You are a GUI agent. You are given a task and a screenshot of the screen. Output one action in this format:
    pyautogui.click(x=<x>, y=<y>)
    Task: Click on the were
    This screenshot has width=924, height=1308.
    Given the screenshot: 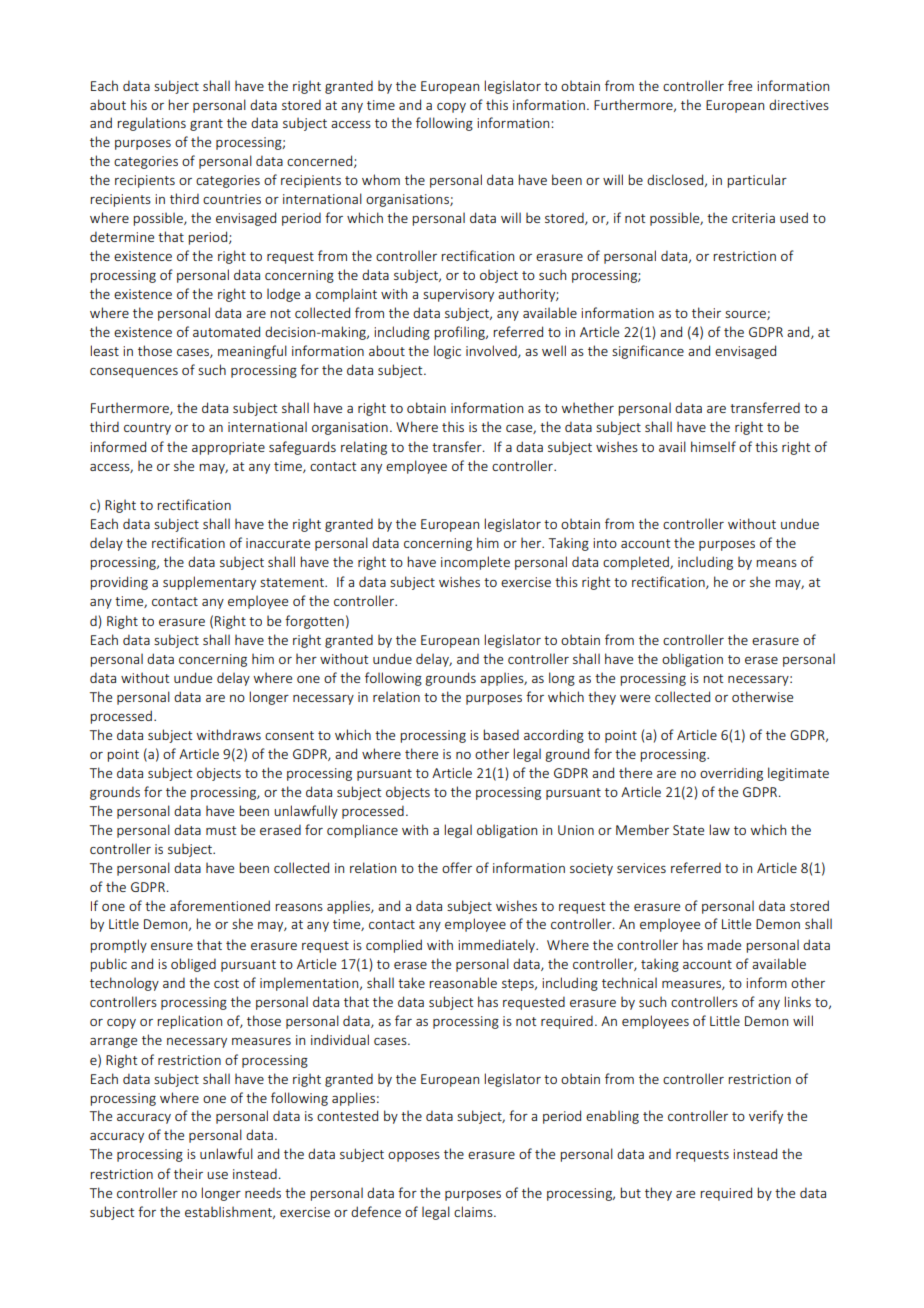 What is the action you would take?
    pyautogui.click(x=635, y=698)
